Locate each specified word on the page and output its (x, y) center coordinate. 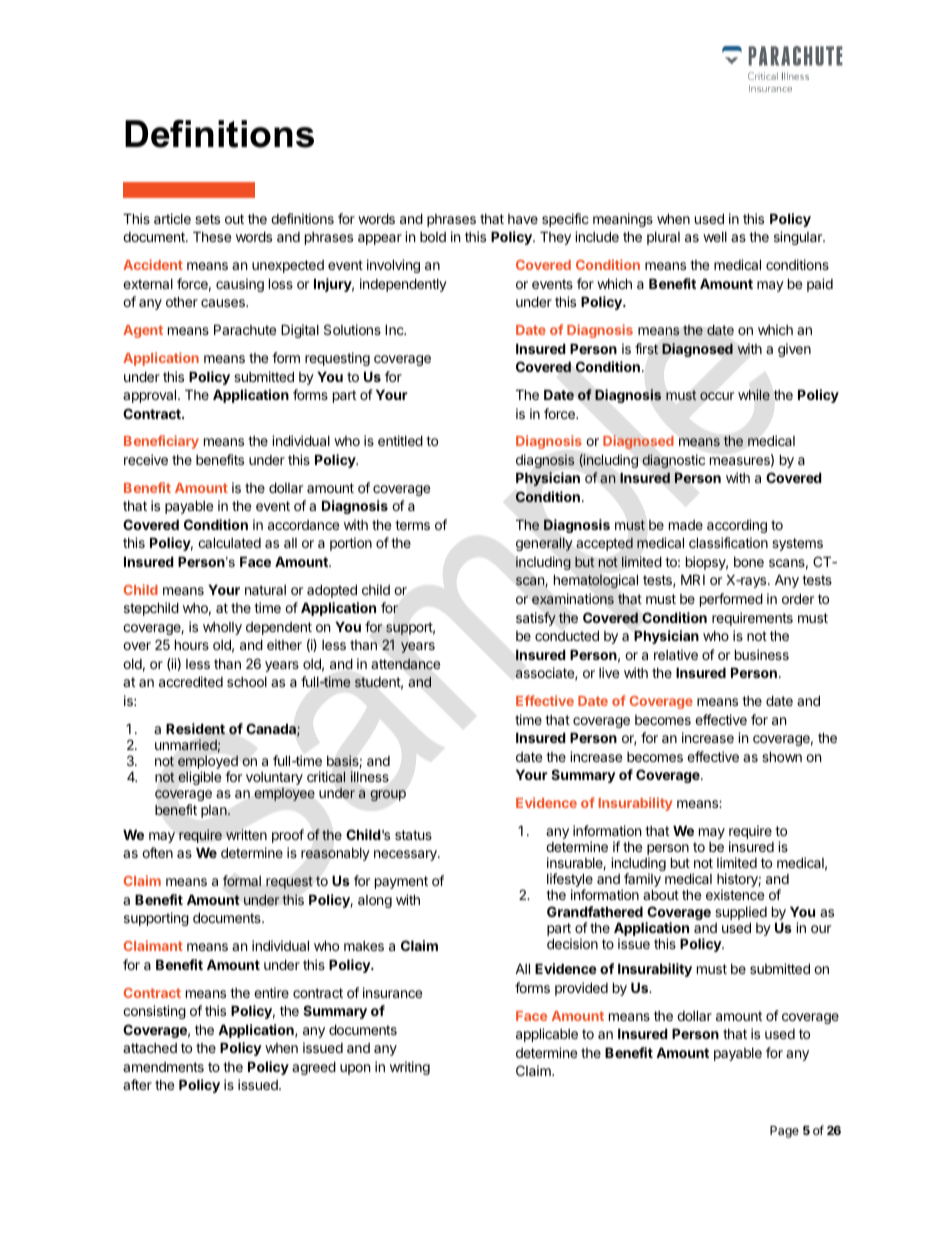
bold (433, 237)
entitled (400, 440)
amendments (163, 1067)
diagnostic (673, 461)
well (715, 237)
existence (735, 894)
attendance (405, 664)
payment (401, 882)
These (212, 236)
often (157, 852)
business (762, 654)
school (247, 682)
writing (410, 1068)
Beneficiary (161, 442)
